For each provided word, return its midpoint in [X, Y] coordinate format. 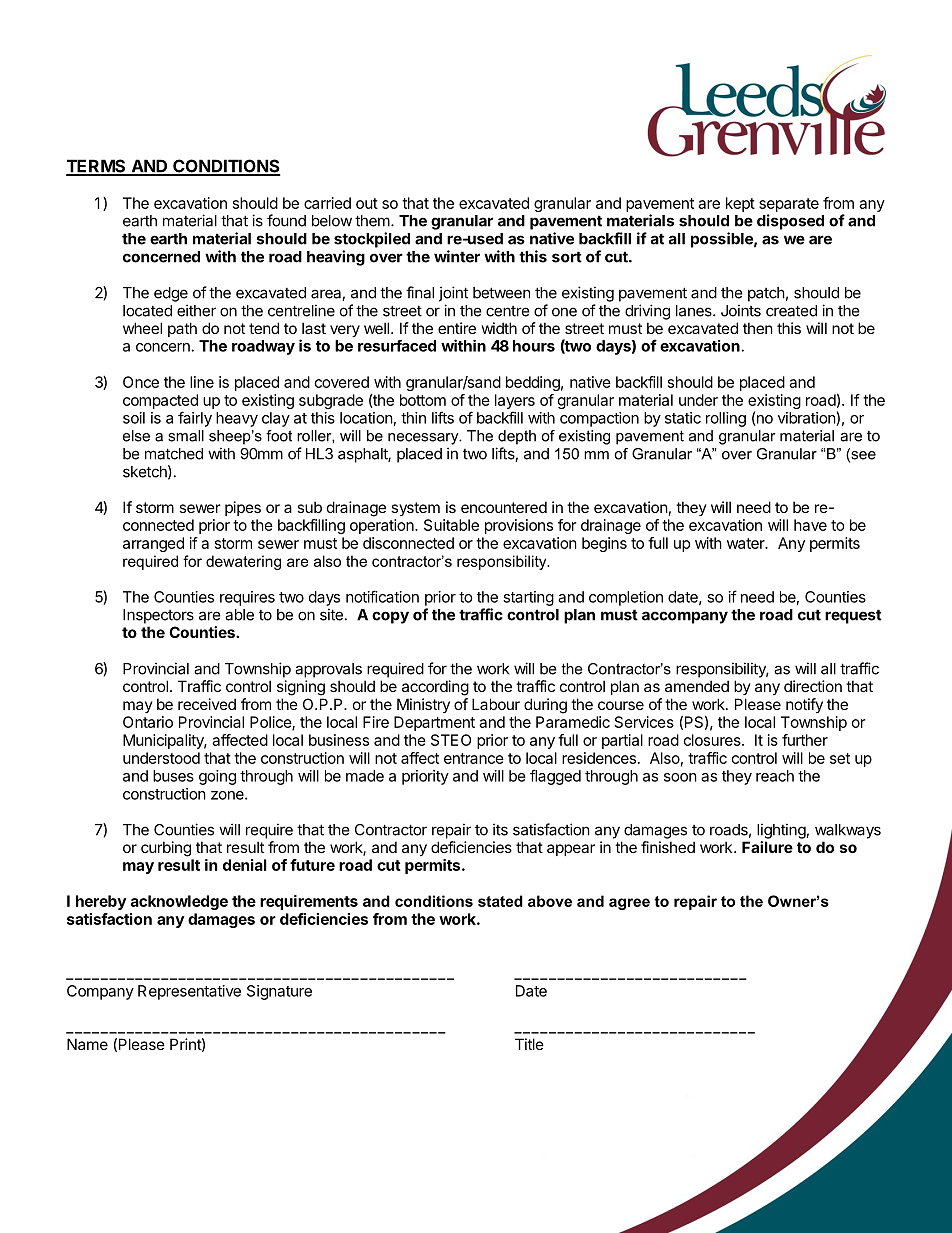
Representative [189, 992]
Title [529, 1044]
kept [740, 204]
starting [528, 598]
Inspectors [158, 616]
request [853, 616]
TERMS [97, 167]
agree [629, 904]
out [367, 203]
